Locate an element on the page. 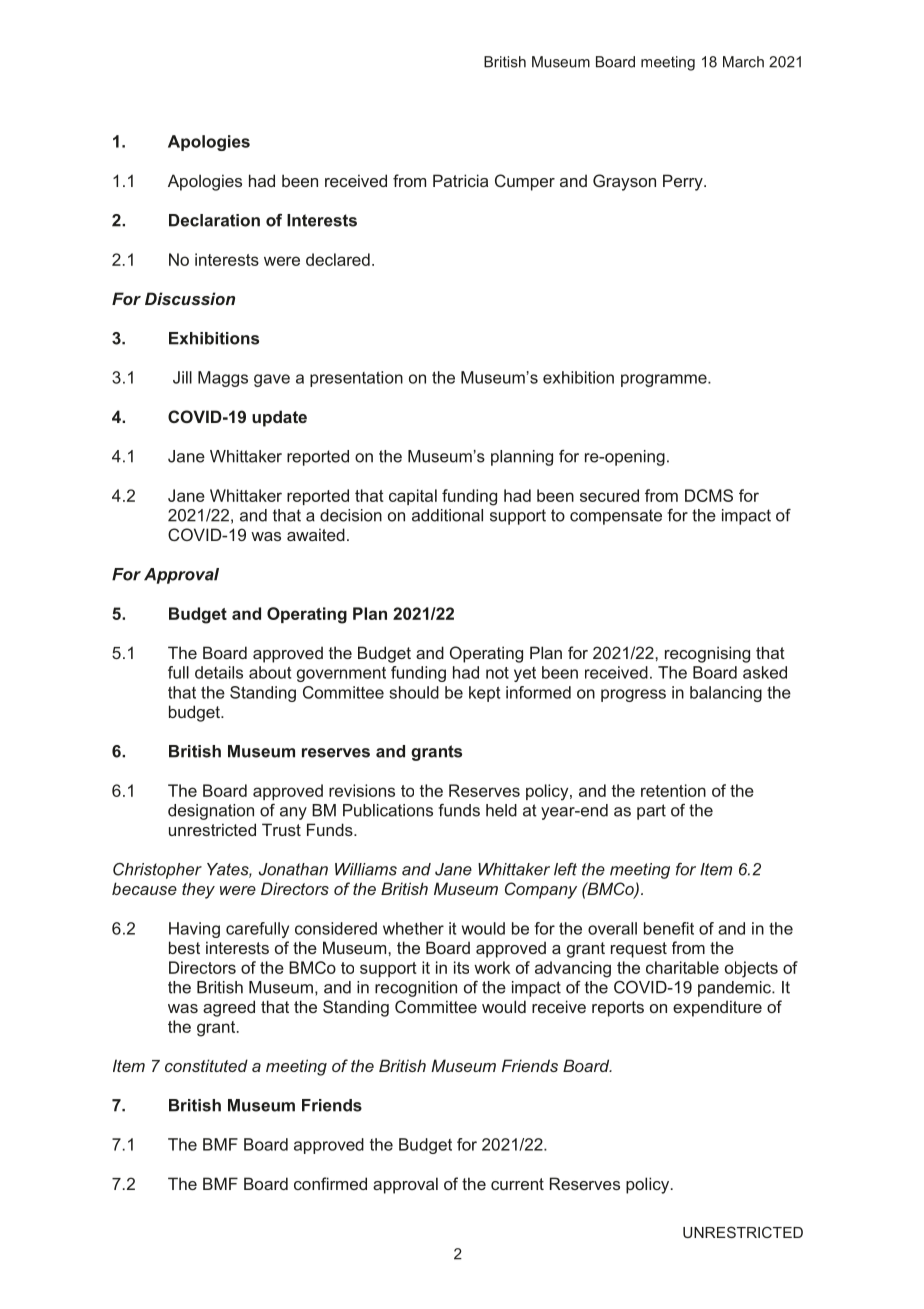 This document has width=924, height=1309. Declaration is located at coordinates (214, 220).
